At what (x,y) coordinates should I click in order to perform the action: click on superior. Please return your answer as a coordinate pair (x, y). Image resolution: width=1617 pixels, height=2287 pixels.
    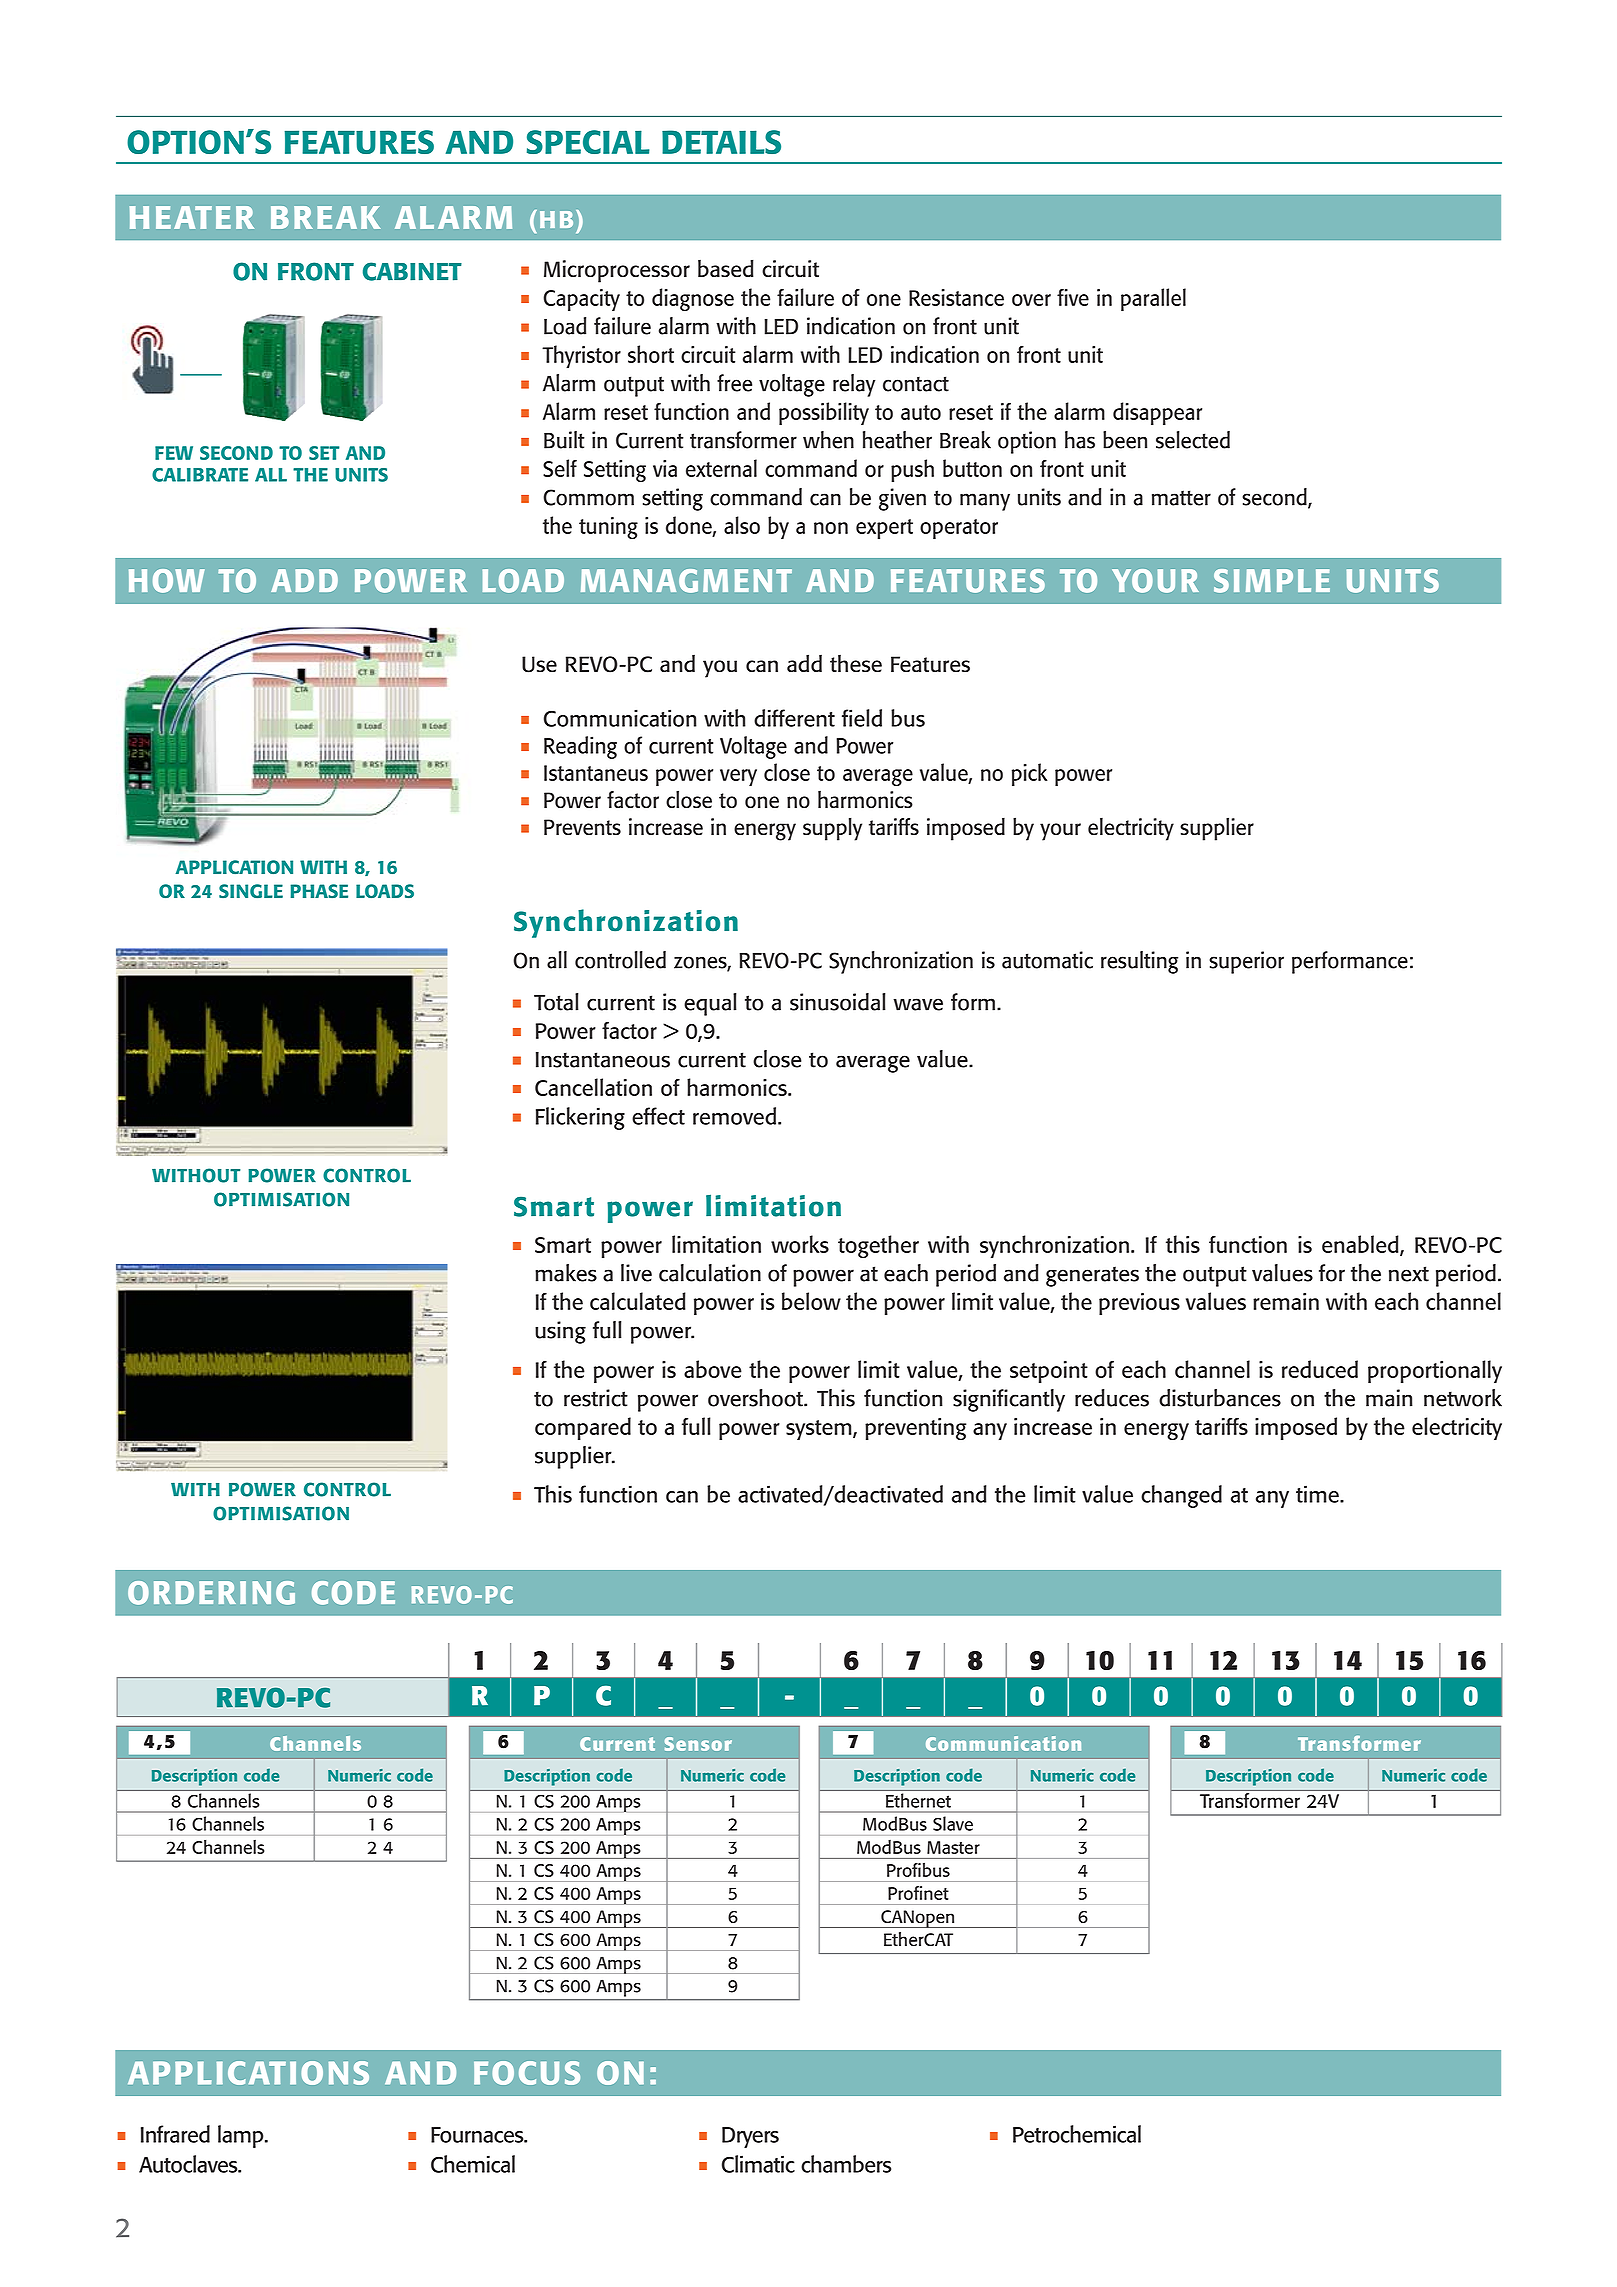
    Looking at the image, I should click on (1246, 962).
